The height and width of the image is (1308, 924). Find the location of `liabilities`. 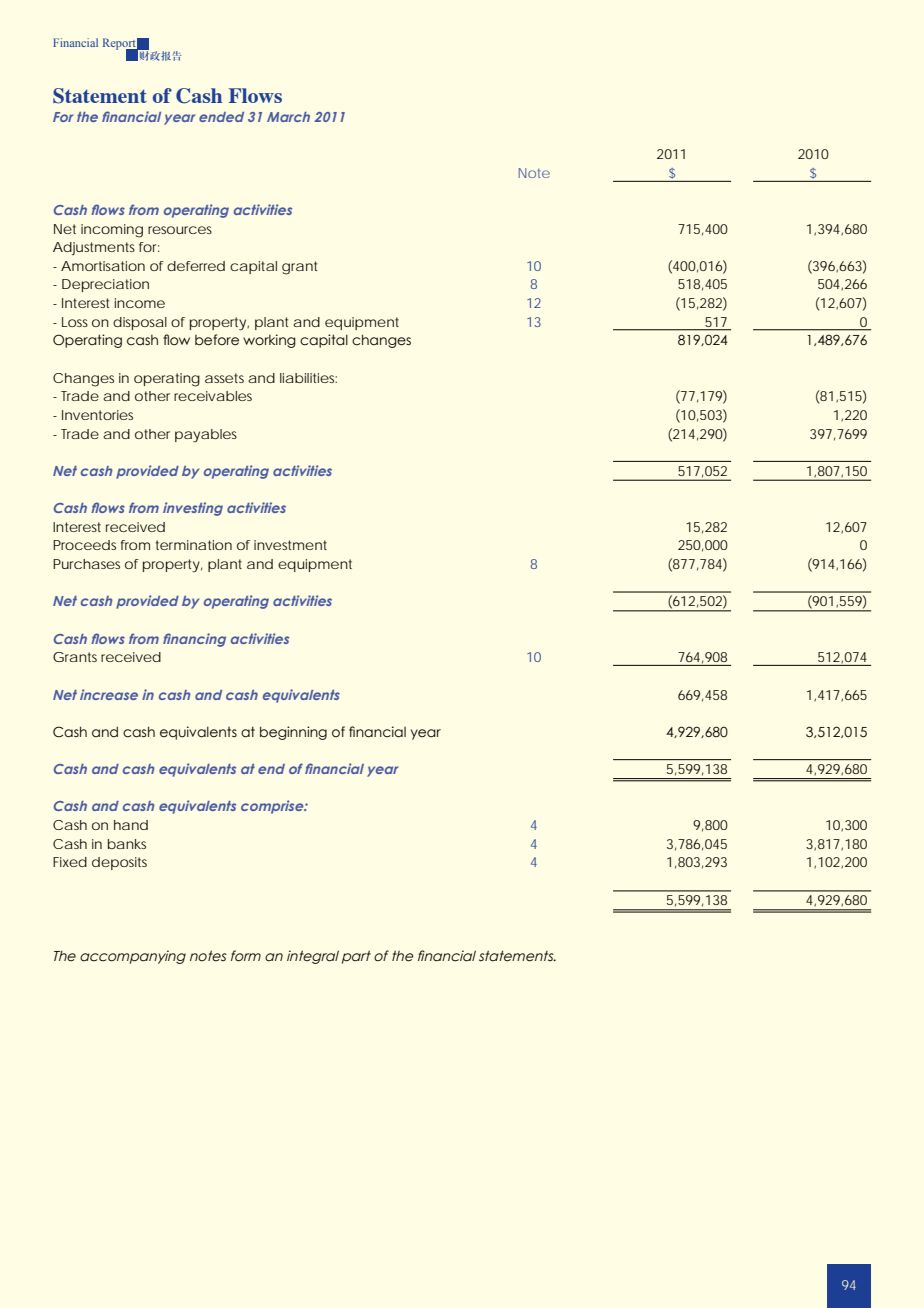

liabilities is located at coordinates (308, 378).
